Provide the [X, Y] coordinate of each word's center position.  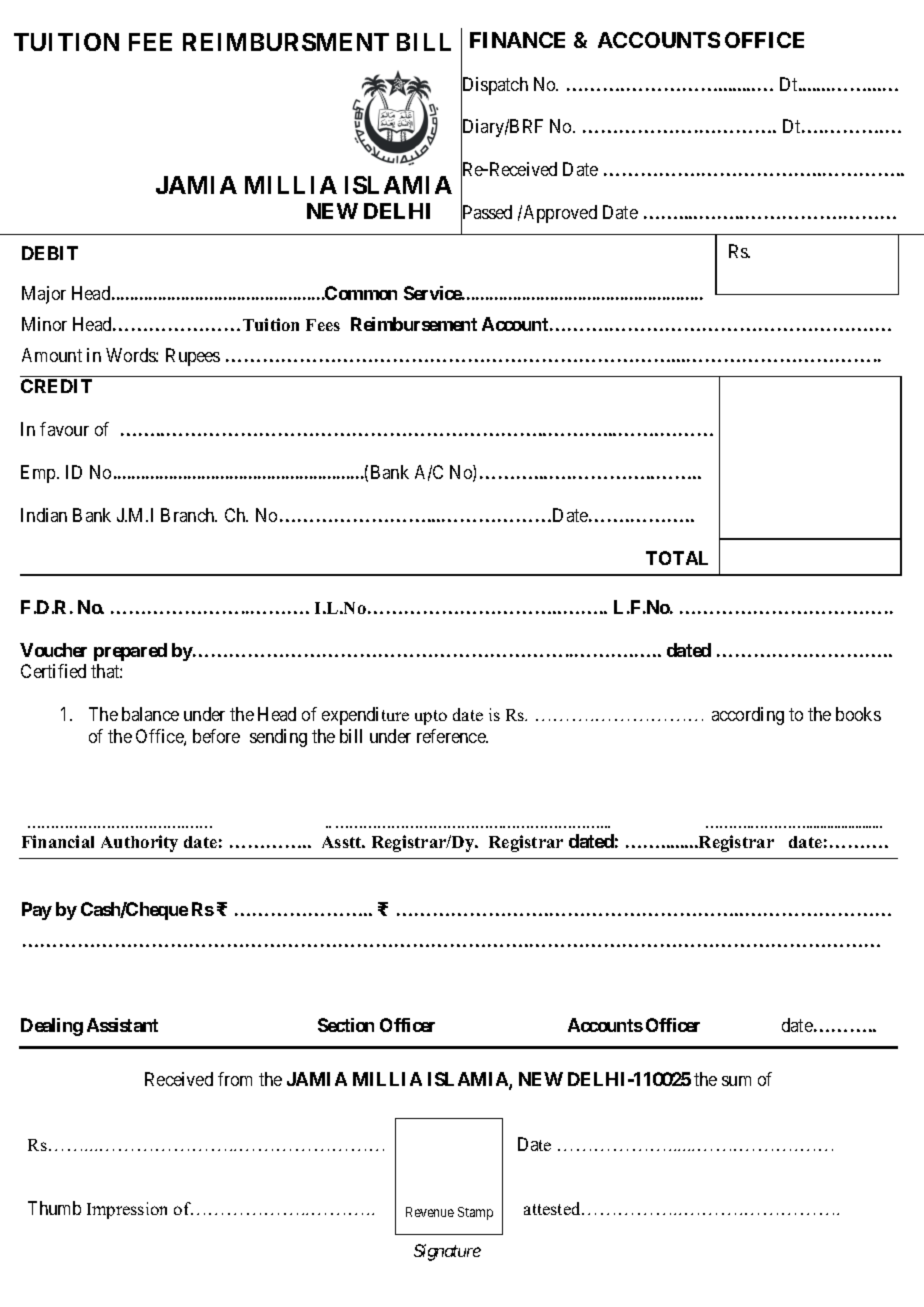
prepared [130, 652]
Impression [127, 1210]
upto [431, 717]
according [748, 716]
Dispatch [494, 87]
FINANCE [517, 40]
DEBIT [50, 253]
